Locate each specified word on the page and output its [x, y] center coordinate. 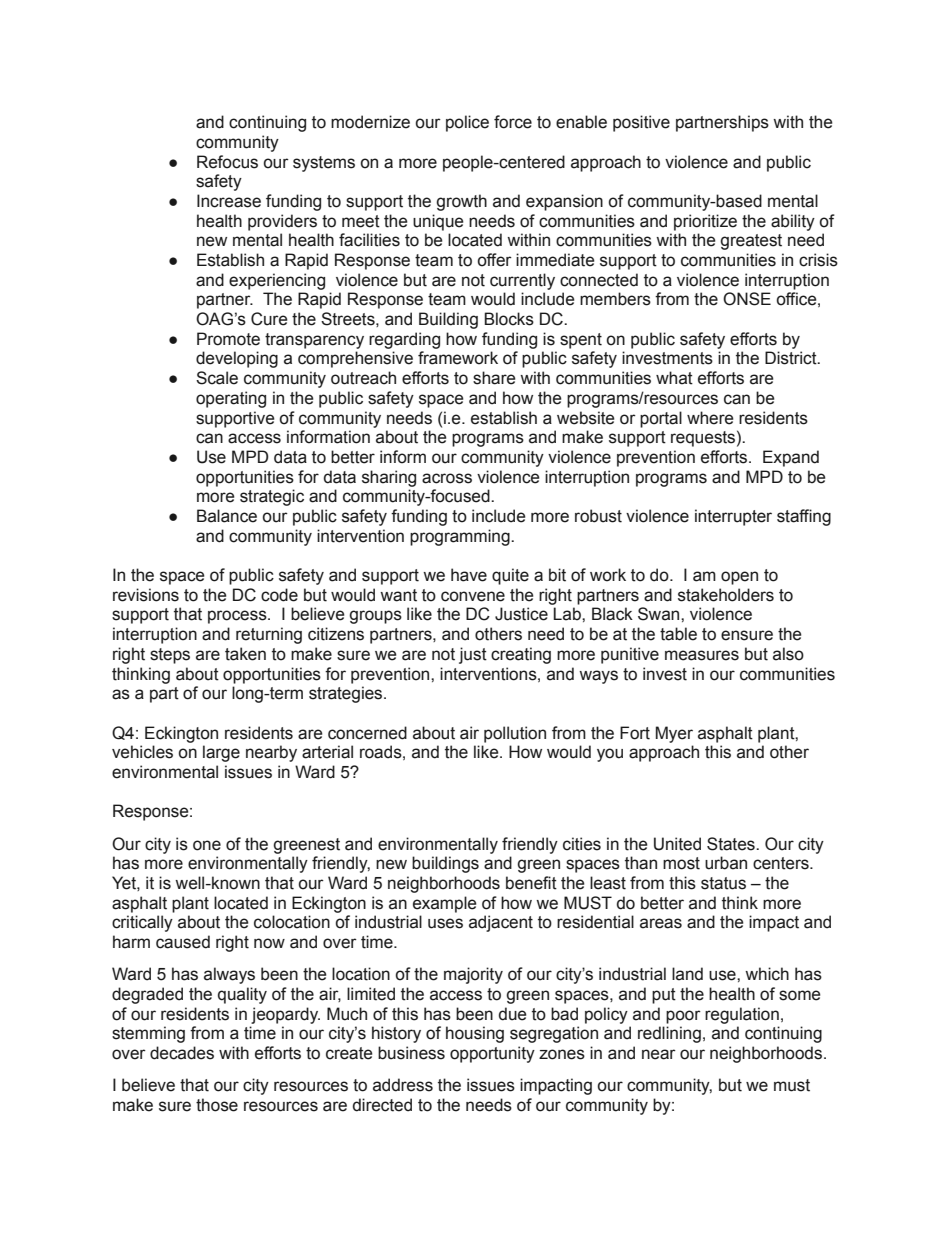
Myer [674, 734]
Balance [227, 516]
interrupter [733, 517]
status [723, 883]
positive [641, 123]
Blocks [509, 319]
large [221, 753]
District [792, 358]
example [445, 904]
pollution [515, 734]
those [217, 1105]
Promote [228, 339]
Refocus [227, 162]
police [467, 123]
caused [183, 942]
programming [461, 537]
